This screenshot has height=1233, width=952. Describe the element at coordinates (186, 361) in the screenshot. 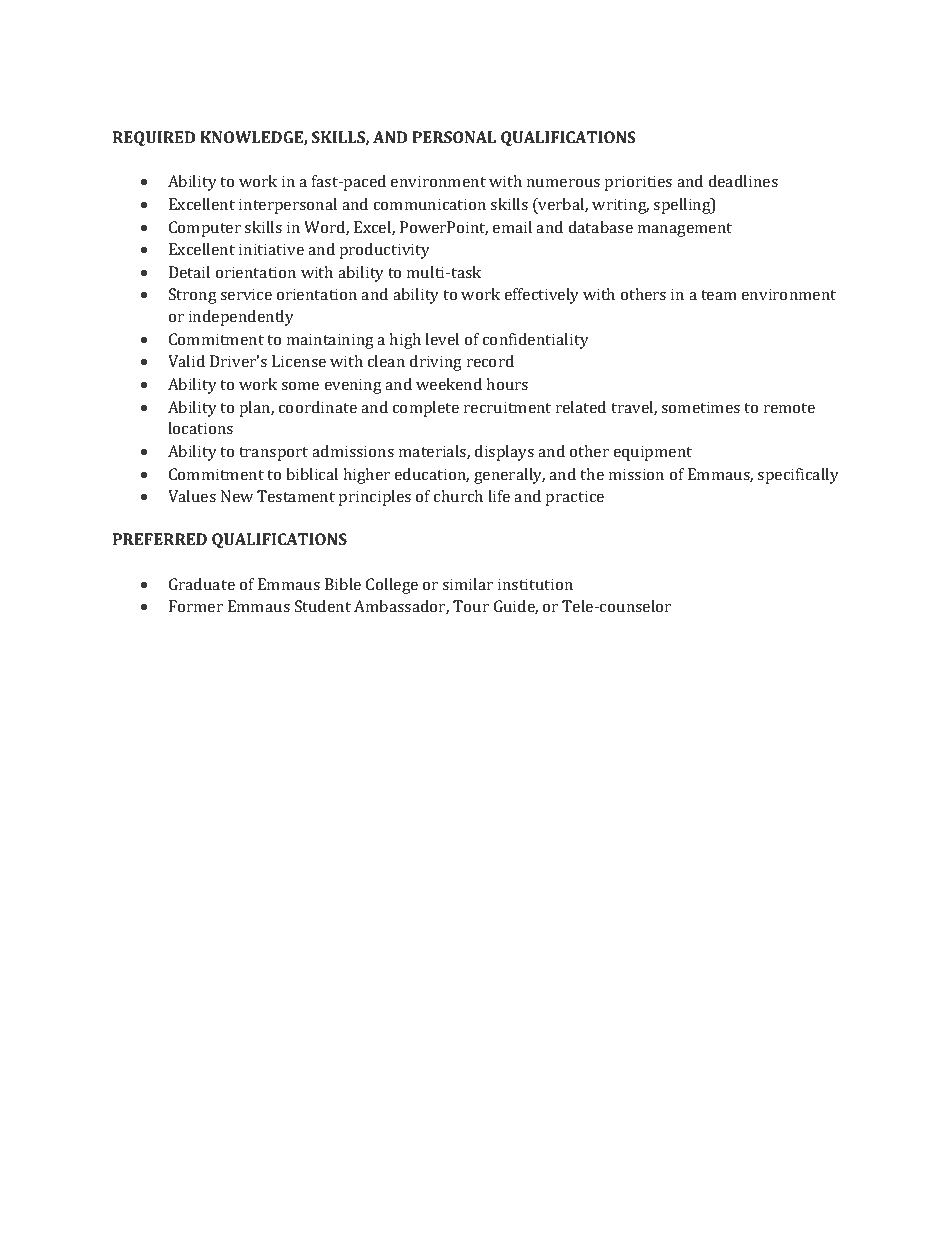

I see `Valid` at that location.
